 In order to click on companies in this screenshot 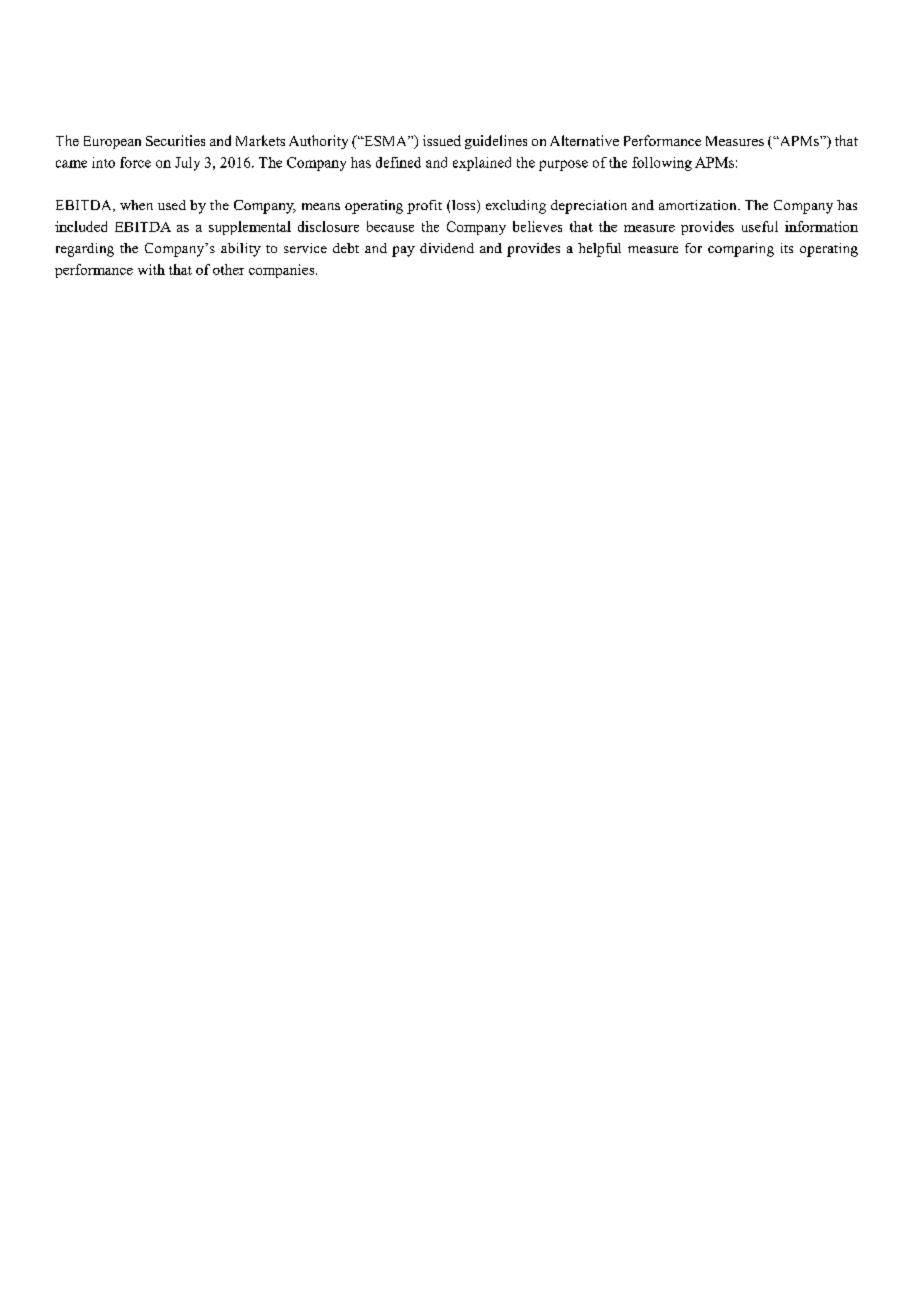, I will do `click(283, 271)`.
